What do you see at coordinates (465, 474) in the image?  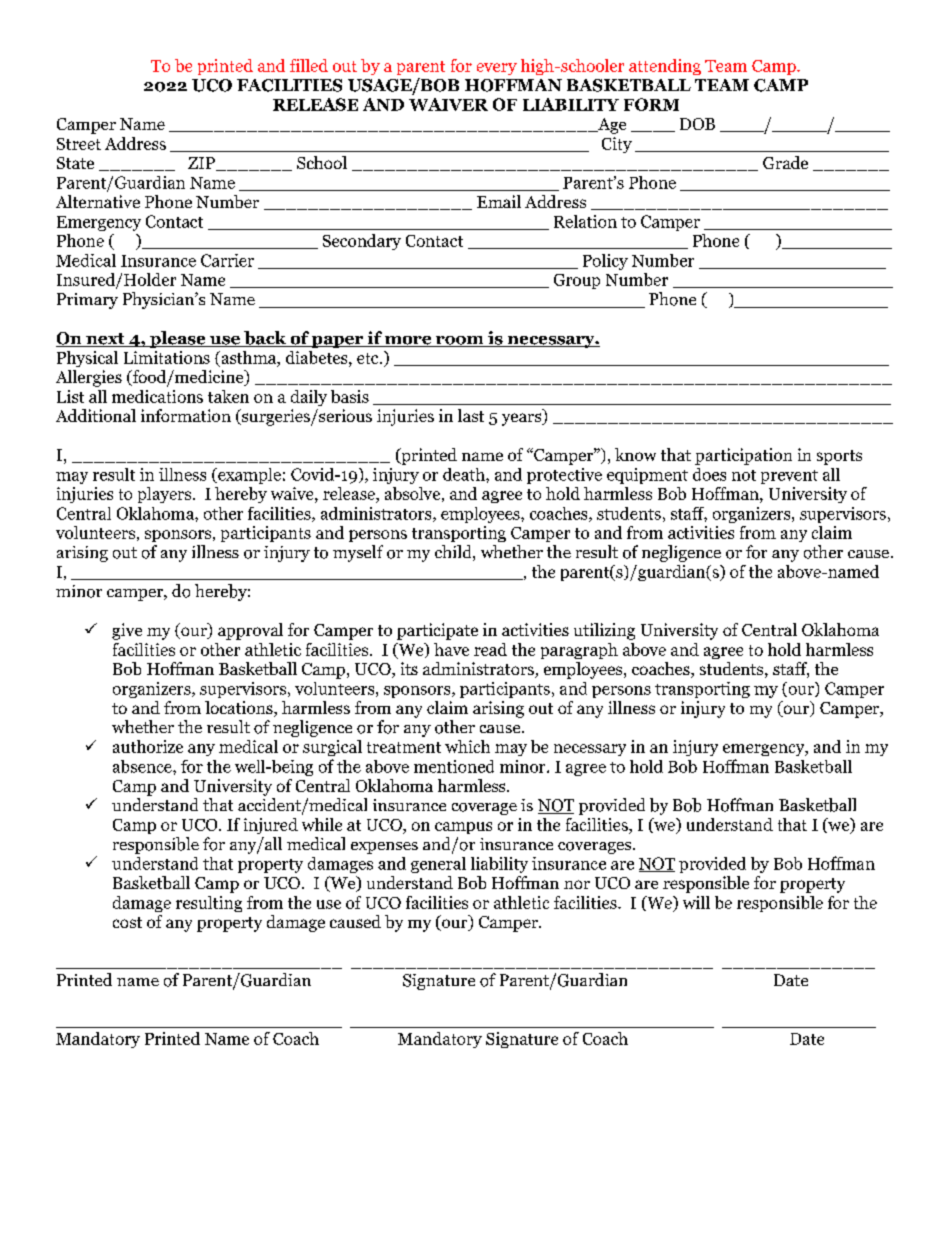 I see `death` at bounding box center [465, 474].
